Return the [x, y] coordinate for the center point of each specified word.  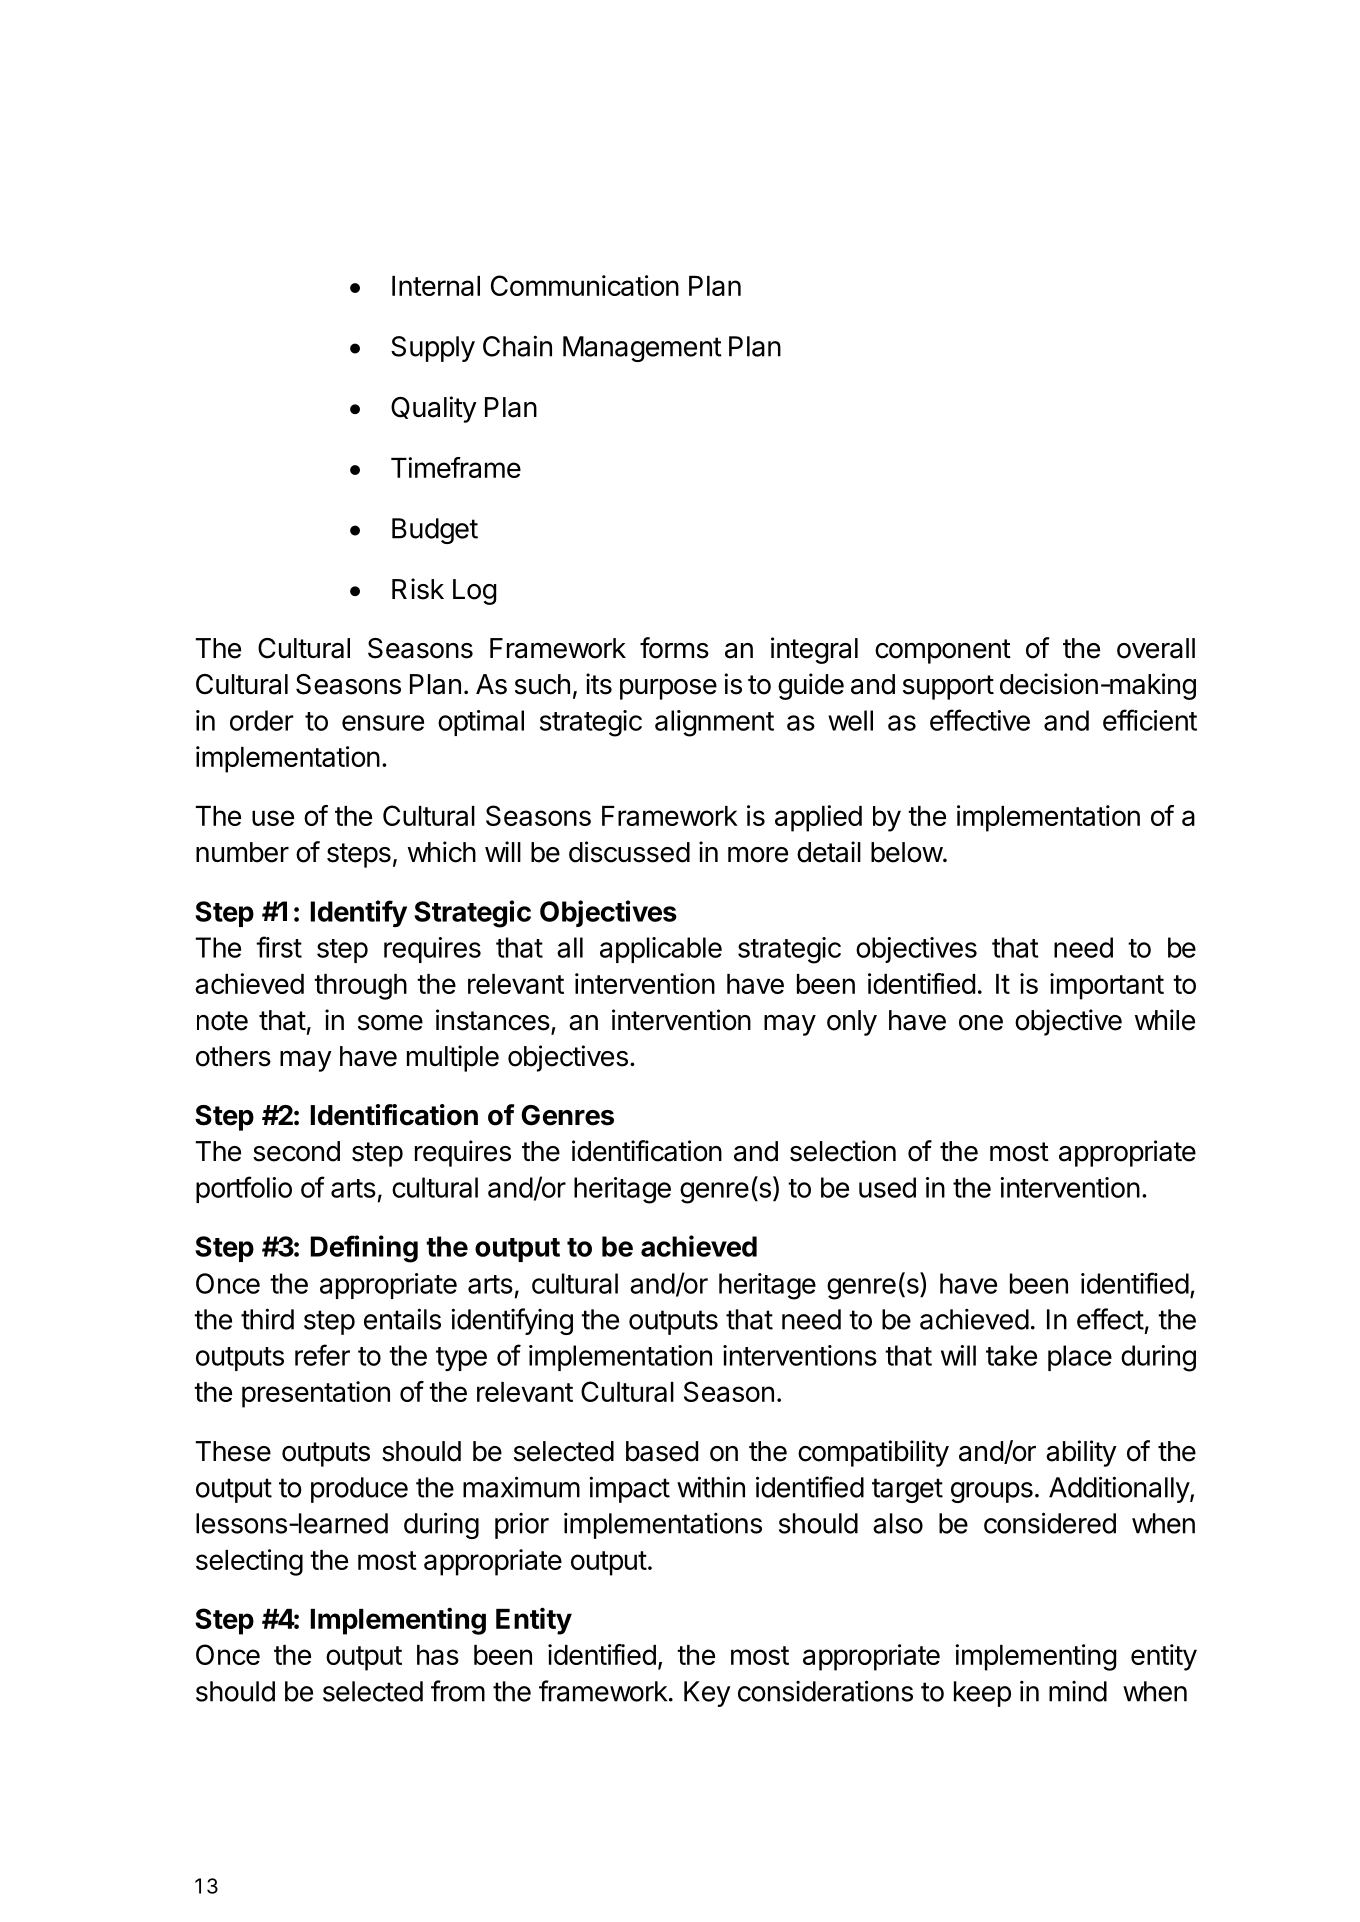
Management [642, 349]
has [438, 1655]
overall [1156, 648]
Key [707, 1694]
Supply [433, 349]
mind [1078, 1691]
